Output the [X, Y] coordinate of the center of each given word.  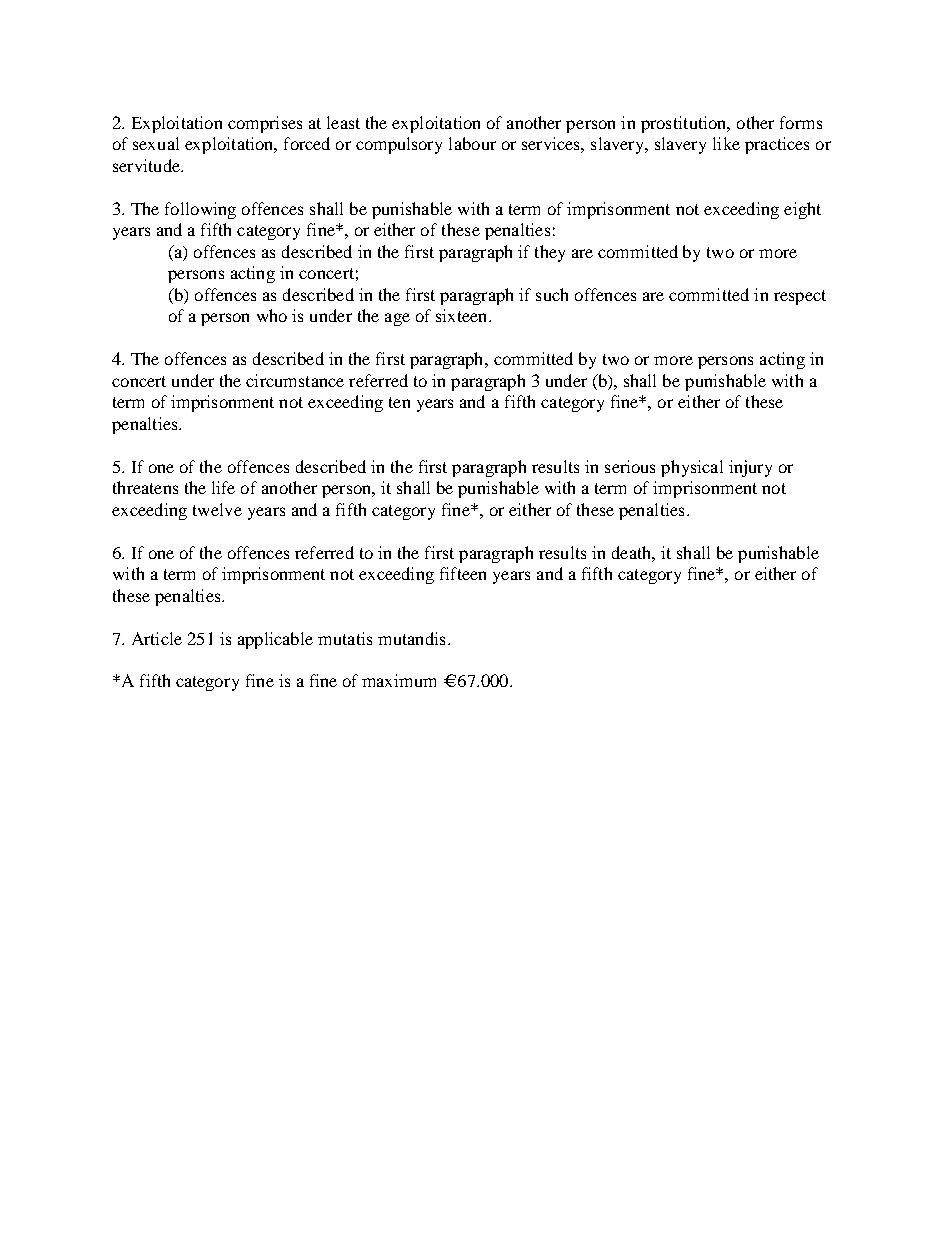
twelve [217, 509]
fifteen [463, 573]
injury [750, 468]
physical [692, 468]
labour [472, 143]
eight [802, 210]
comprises [265, 124]
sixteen [463, 315]
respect [800, 297]
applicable [275, 640]
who [272, 315]
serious [630, 466]
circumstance [295, 380]
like [726, 143]
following [200, 210]
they [550, 253]
